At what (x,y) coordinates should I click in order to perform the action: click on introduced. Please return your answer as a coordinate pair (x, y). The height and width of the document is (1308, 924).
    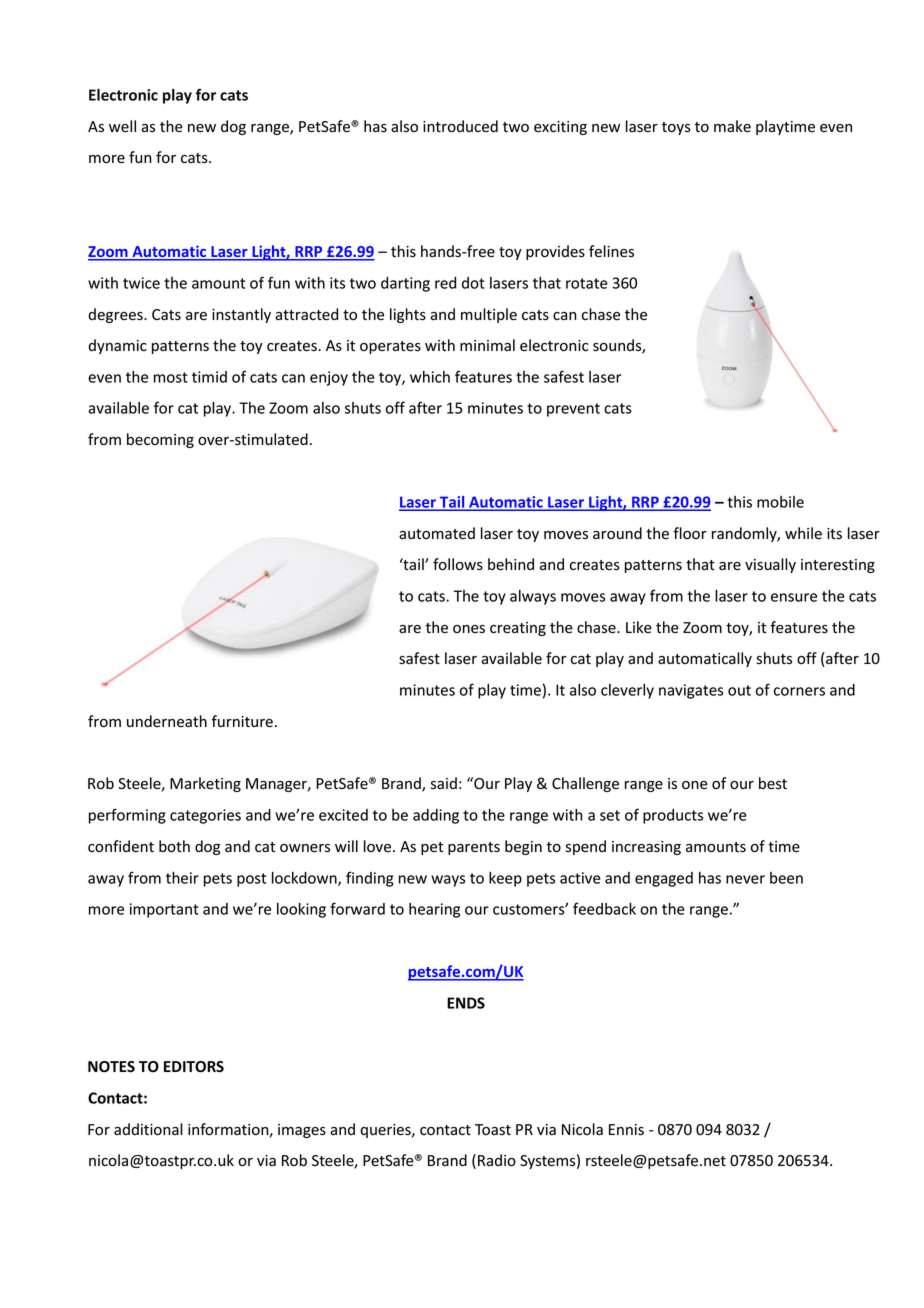
    Looking at the image, I should click on (460, 126).
